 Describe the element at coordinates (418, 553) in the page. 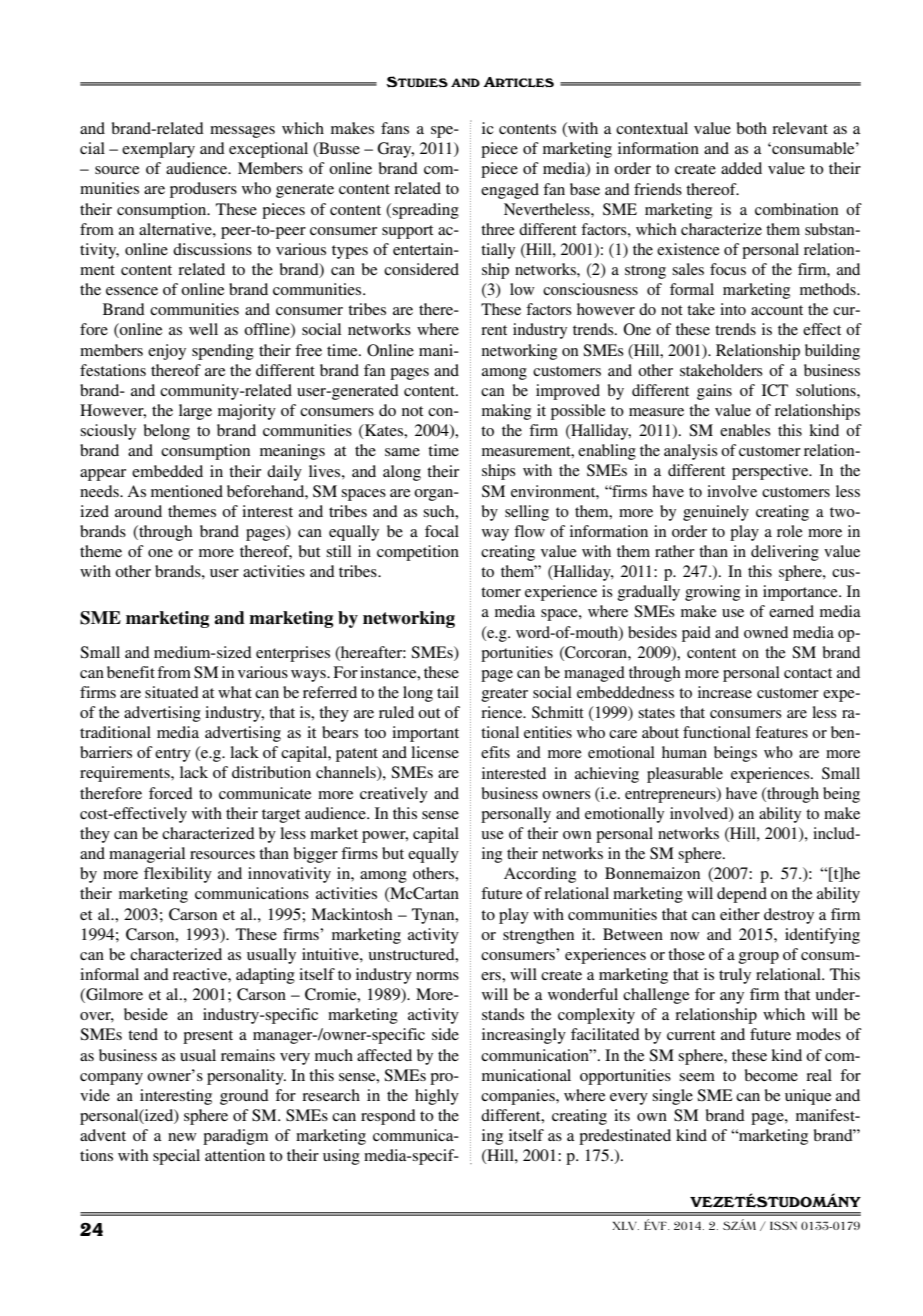

I see `competition` at that location.
